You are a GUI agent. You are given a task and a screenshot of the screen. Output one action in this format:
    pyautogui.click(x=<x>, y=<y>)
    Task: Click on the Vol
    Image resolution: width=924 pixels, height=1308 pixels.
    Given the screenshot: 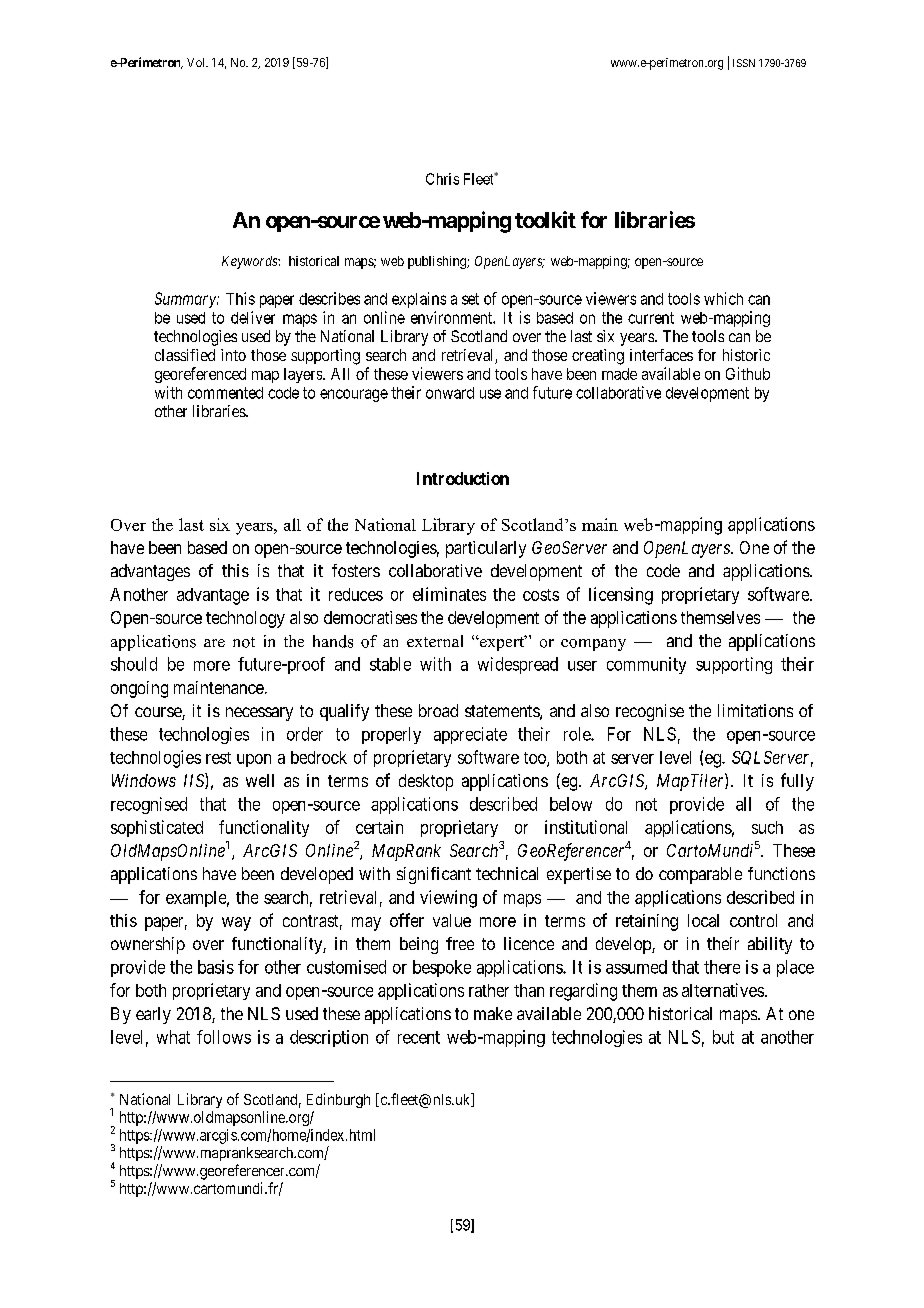 What is the action you would take?
    pyautogui.click(x=197, y=62)
